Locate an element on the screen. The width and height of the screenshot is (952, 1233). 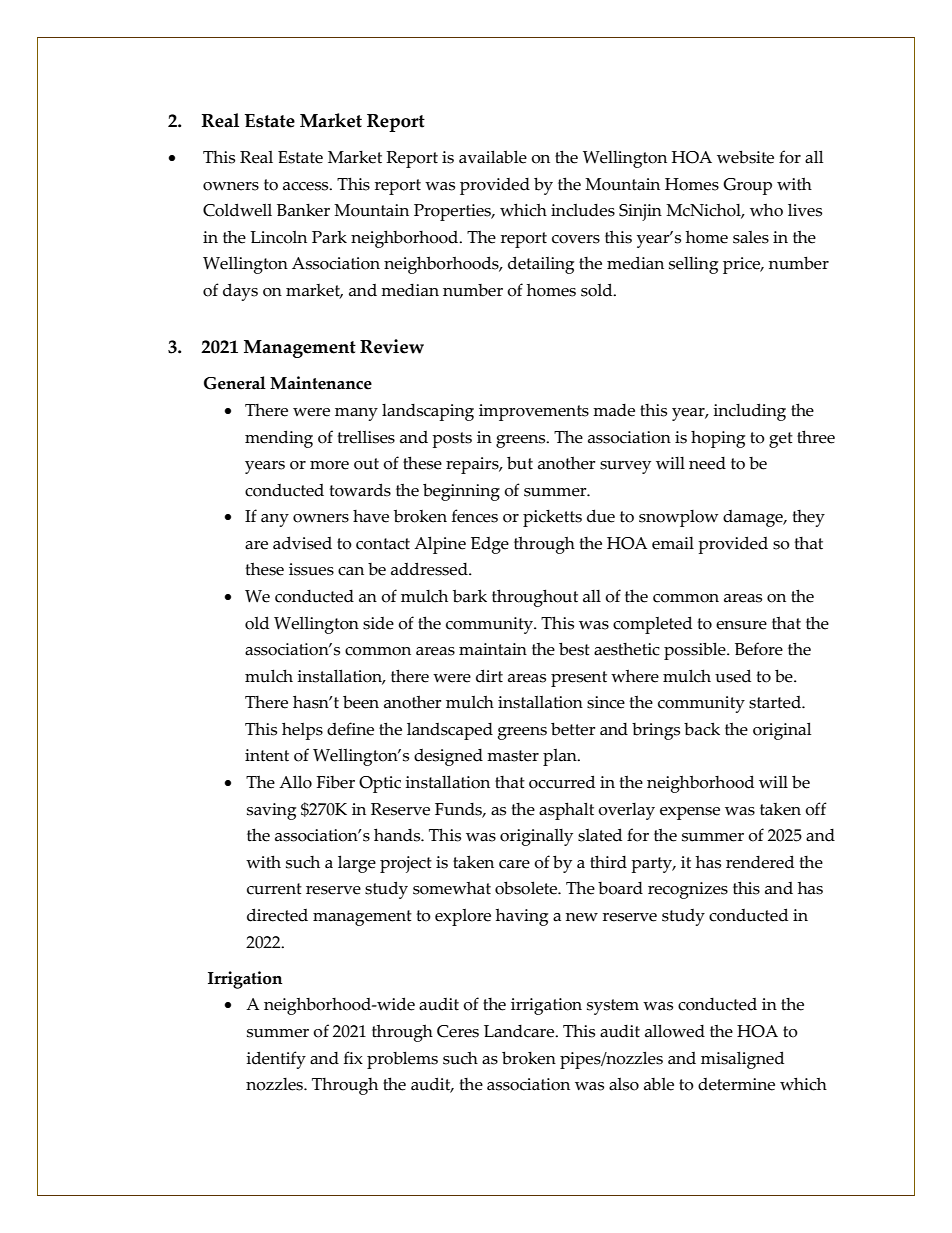
saving is located at coordinates (271, 811).
